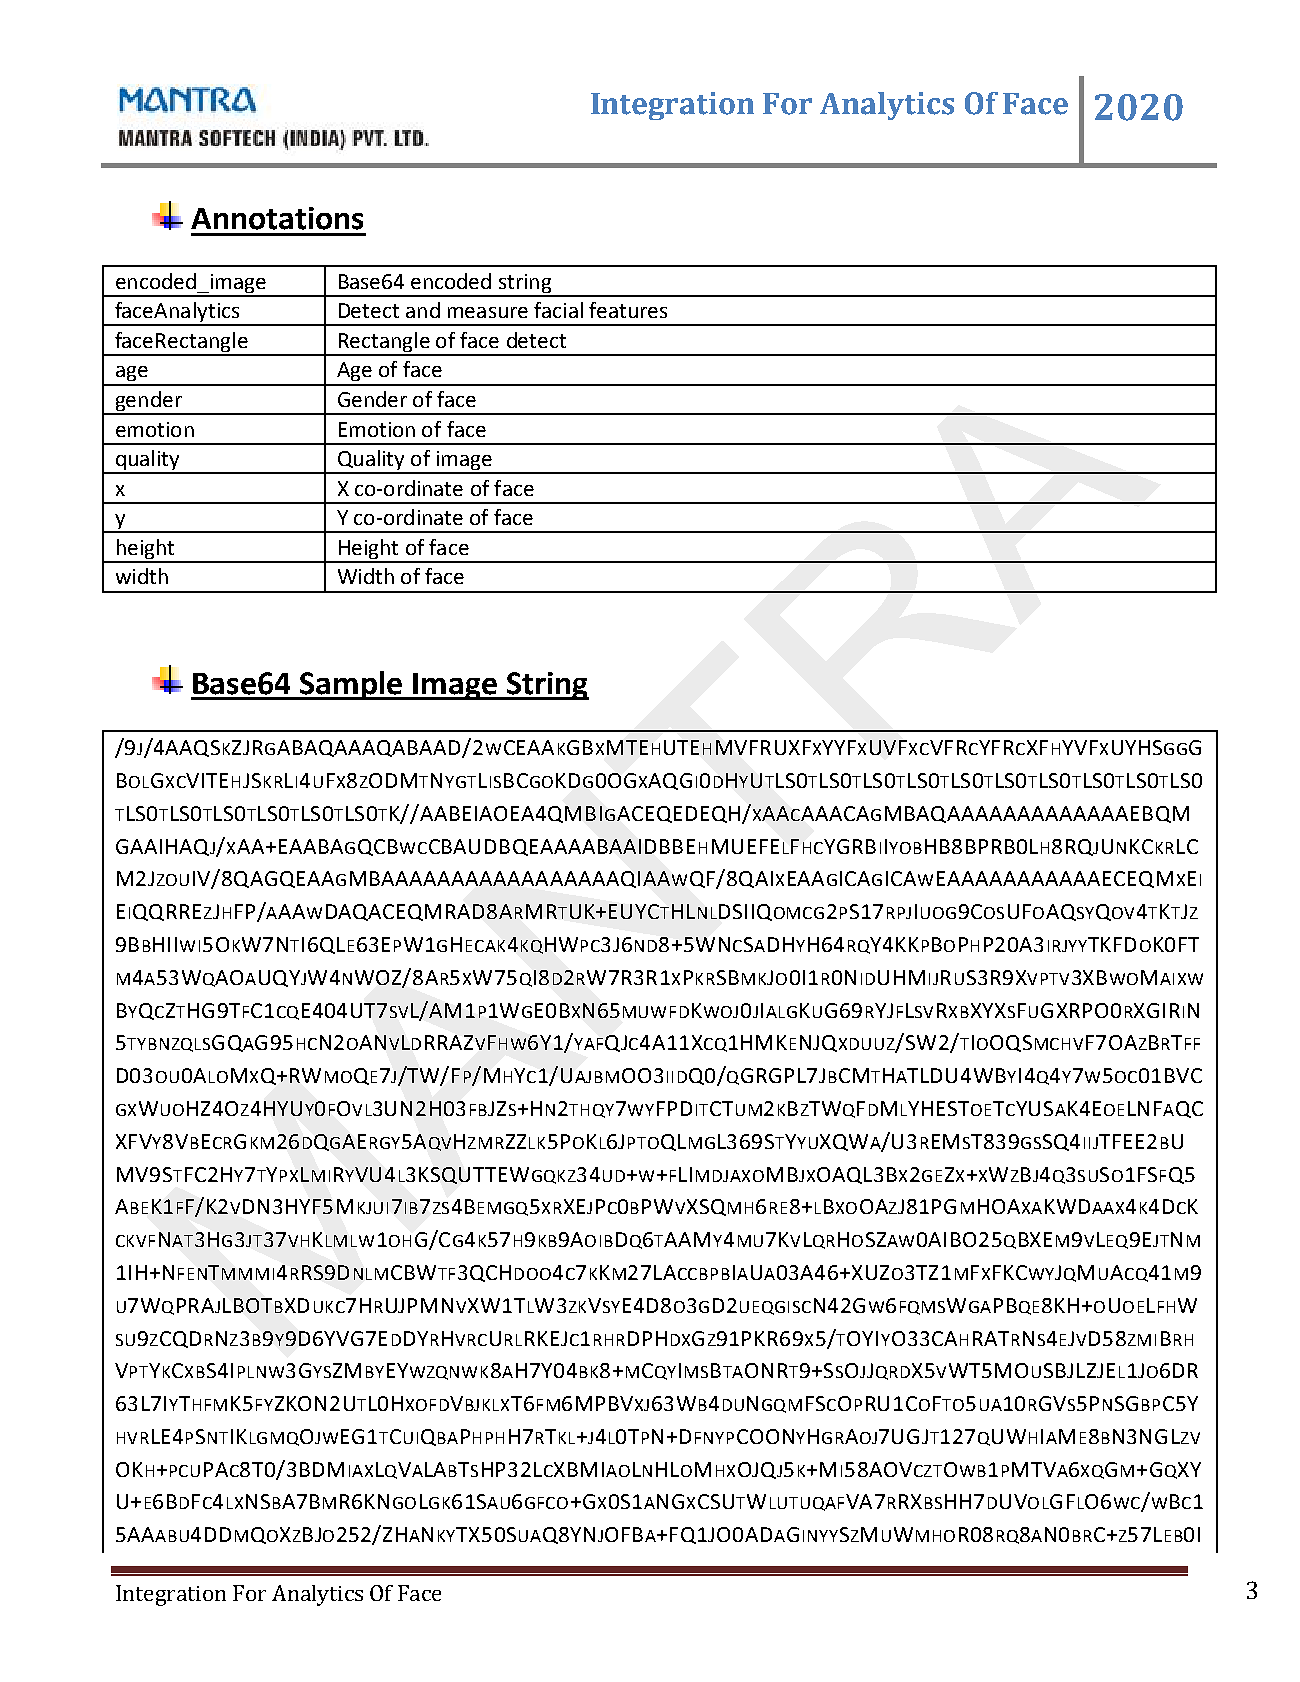 The height and width of the screenshot is (1682, 1300). What do you see at coordinates (351, 685) in the screenshot?
I see `Sample` at bounding box center [351, 685].
